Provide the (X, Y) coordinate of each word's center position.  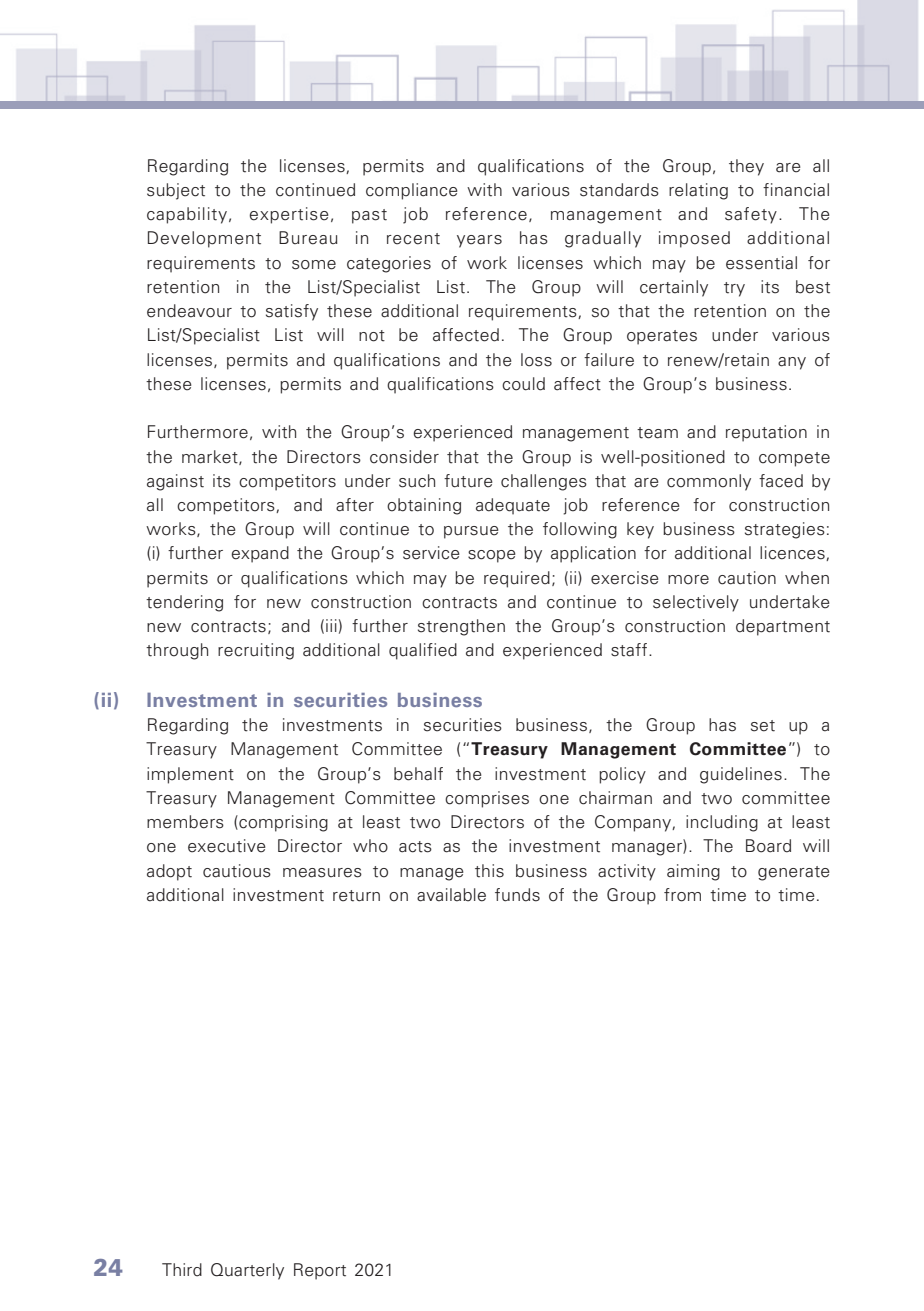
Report (320, 1271)
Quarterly (247, 1271)
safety (751, 215)
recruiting (256, 651)
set (763, 726)
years (479, 241)
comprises (487, 799)
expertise (289, 215)
